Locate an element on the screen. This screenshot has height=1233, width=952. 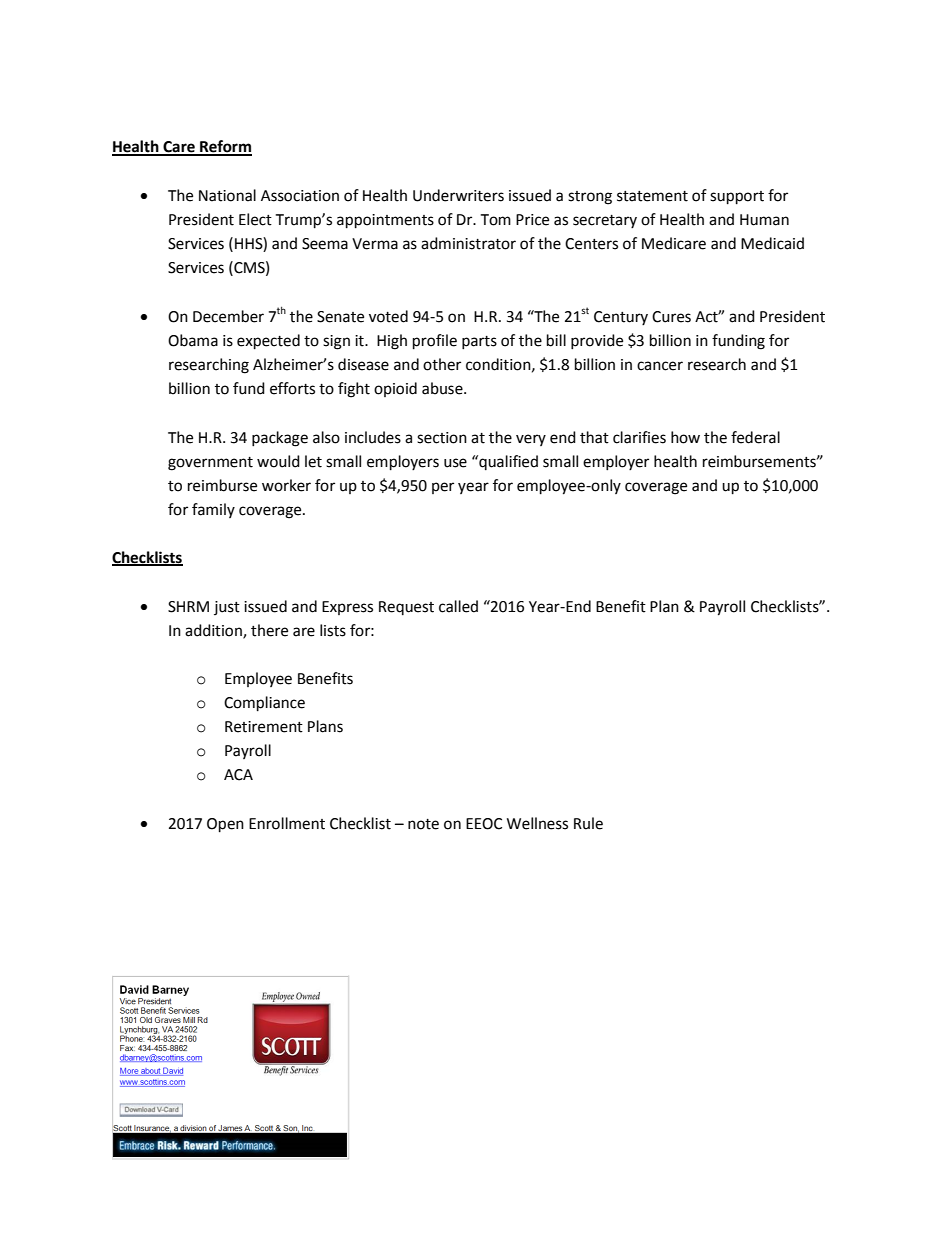
per is located at coordinates (443, 488).
